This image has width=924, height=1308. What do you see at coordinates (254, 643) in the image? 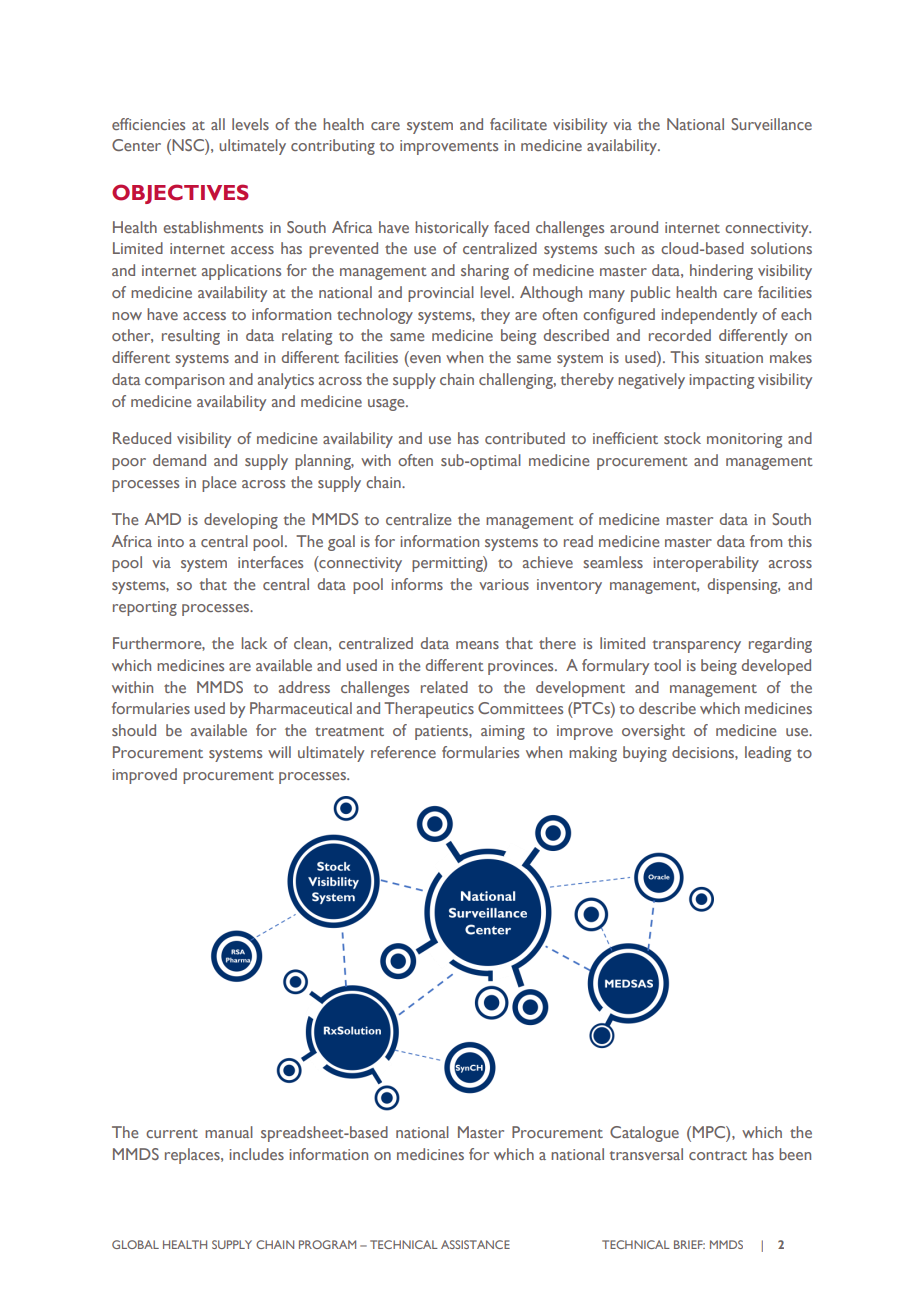
I see `lack` at bounding box center [254, 643].
